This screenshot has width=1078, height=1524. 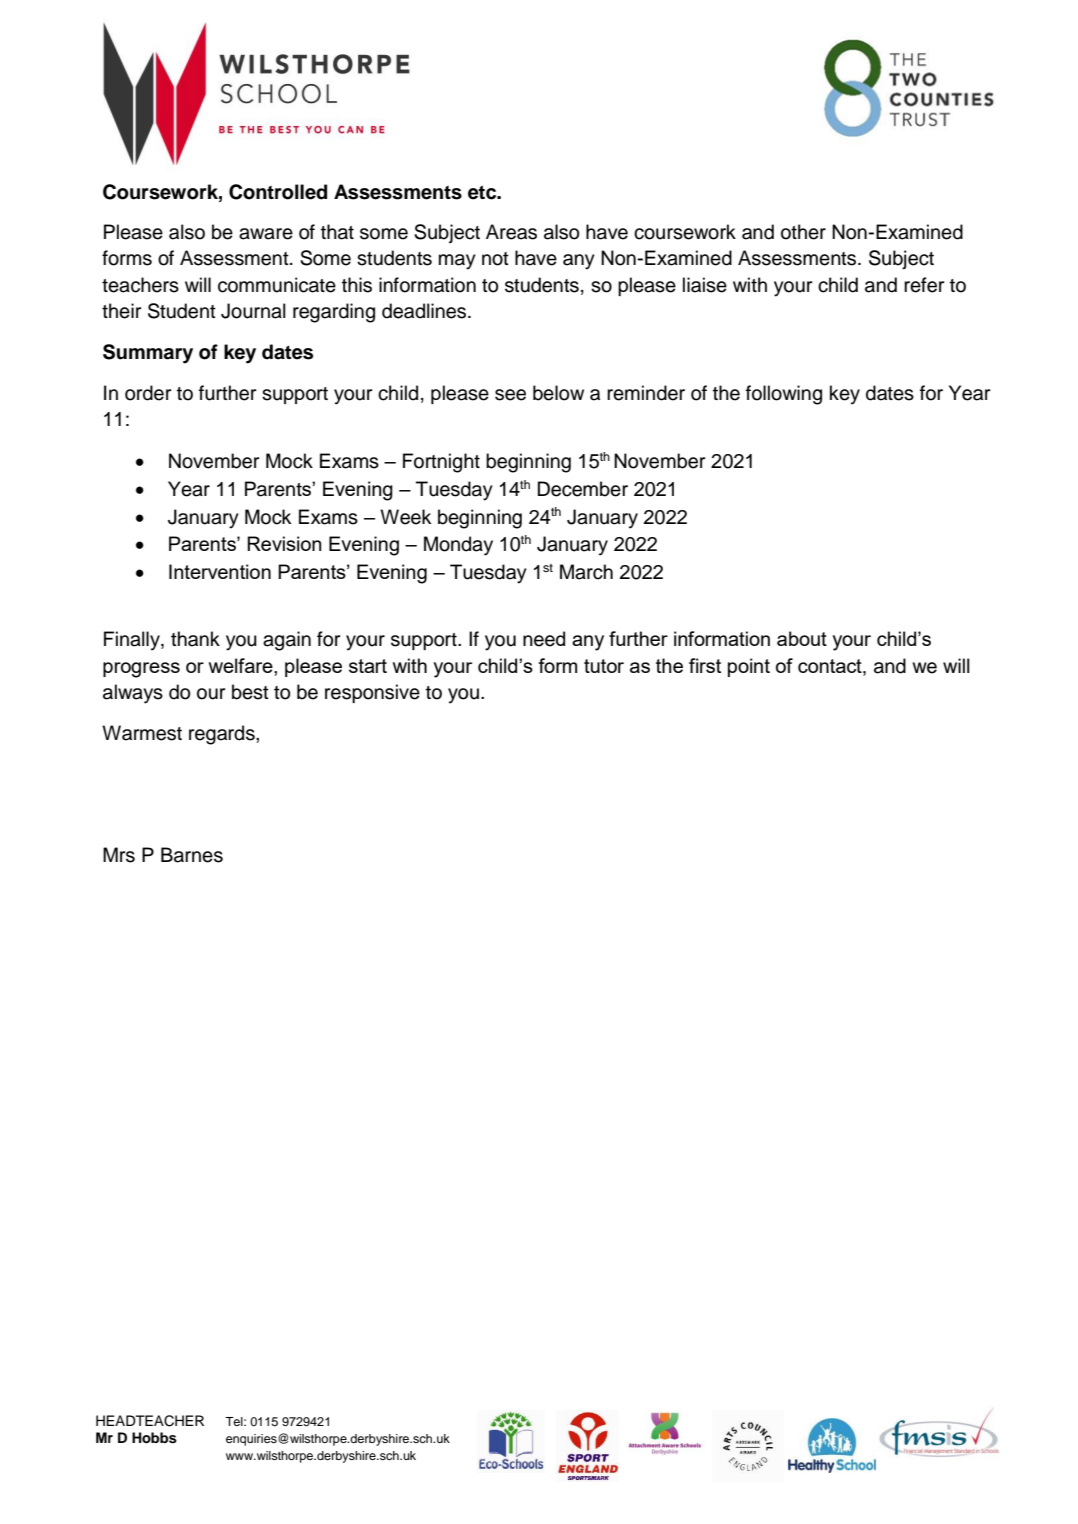 What do you see at coordinates (749, 667) in the screenshot?
I see `point` at bounding box center [749, 667].
